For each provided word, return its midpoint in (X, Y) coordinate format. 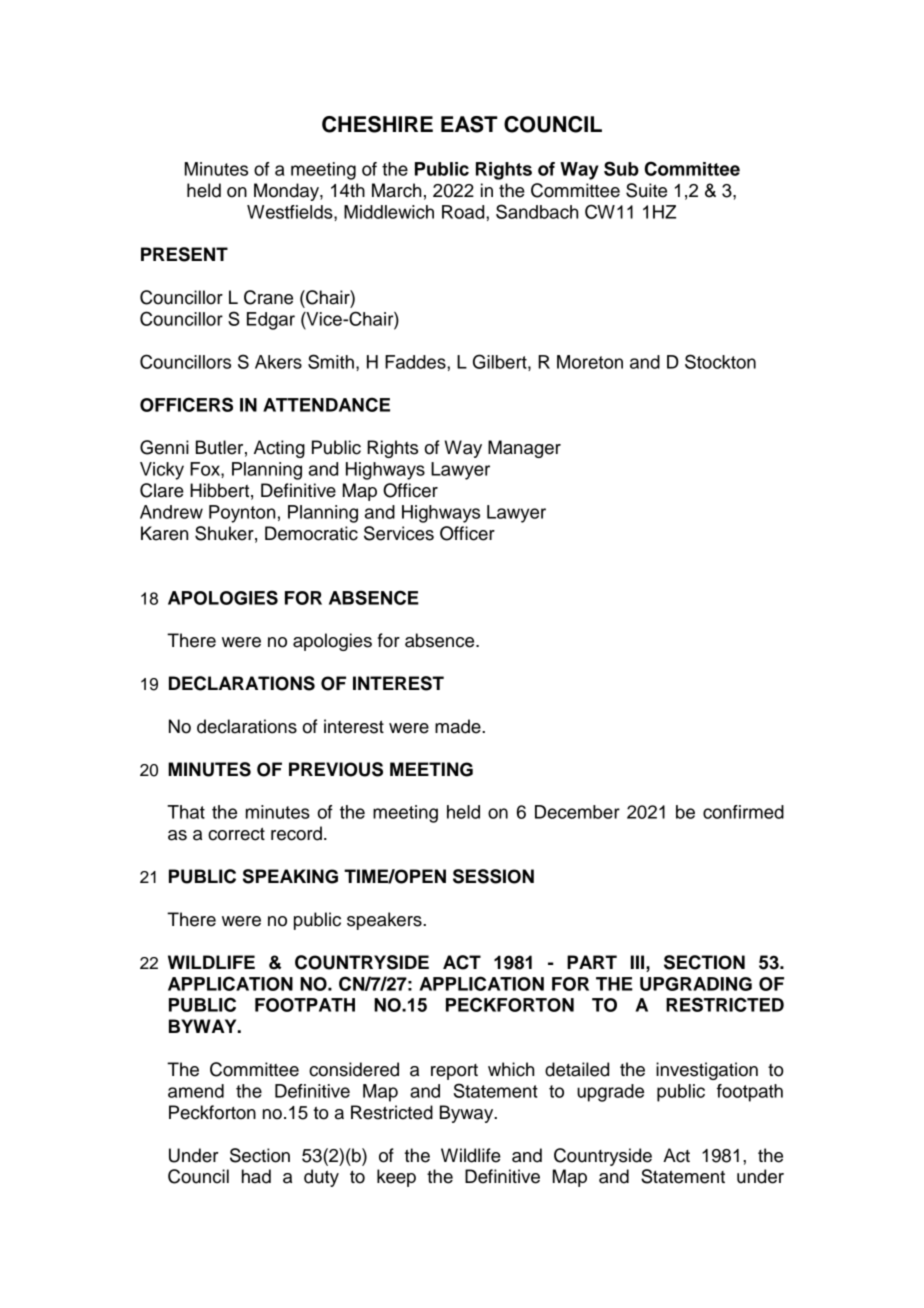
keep (396, 1178)
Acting (279, 449)
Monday (287, 192)
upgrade (610, 1093)
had (256, 1176)
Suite (646, 190)
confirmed (743, 812)
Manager (524, 449)
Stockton (720, 361)
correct (236, 834)
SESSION (493, 876)
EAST (469, 124)
